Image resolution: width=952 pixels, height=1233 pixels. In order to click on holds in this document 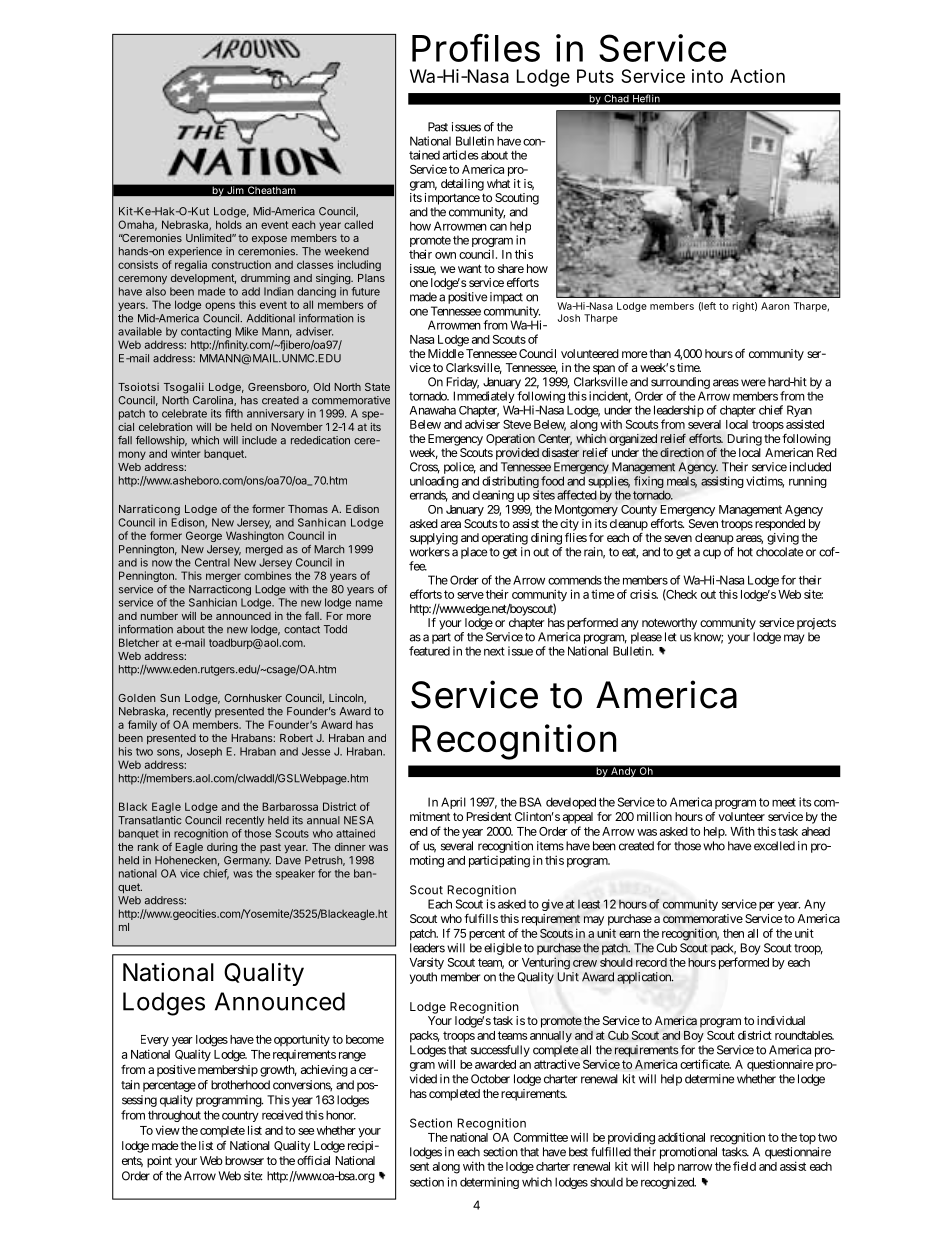, I will do `click(229, 224)`.
